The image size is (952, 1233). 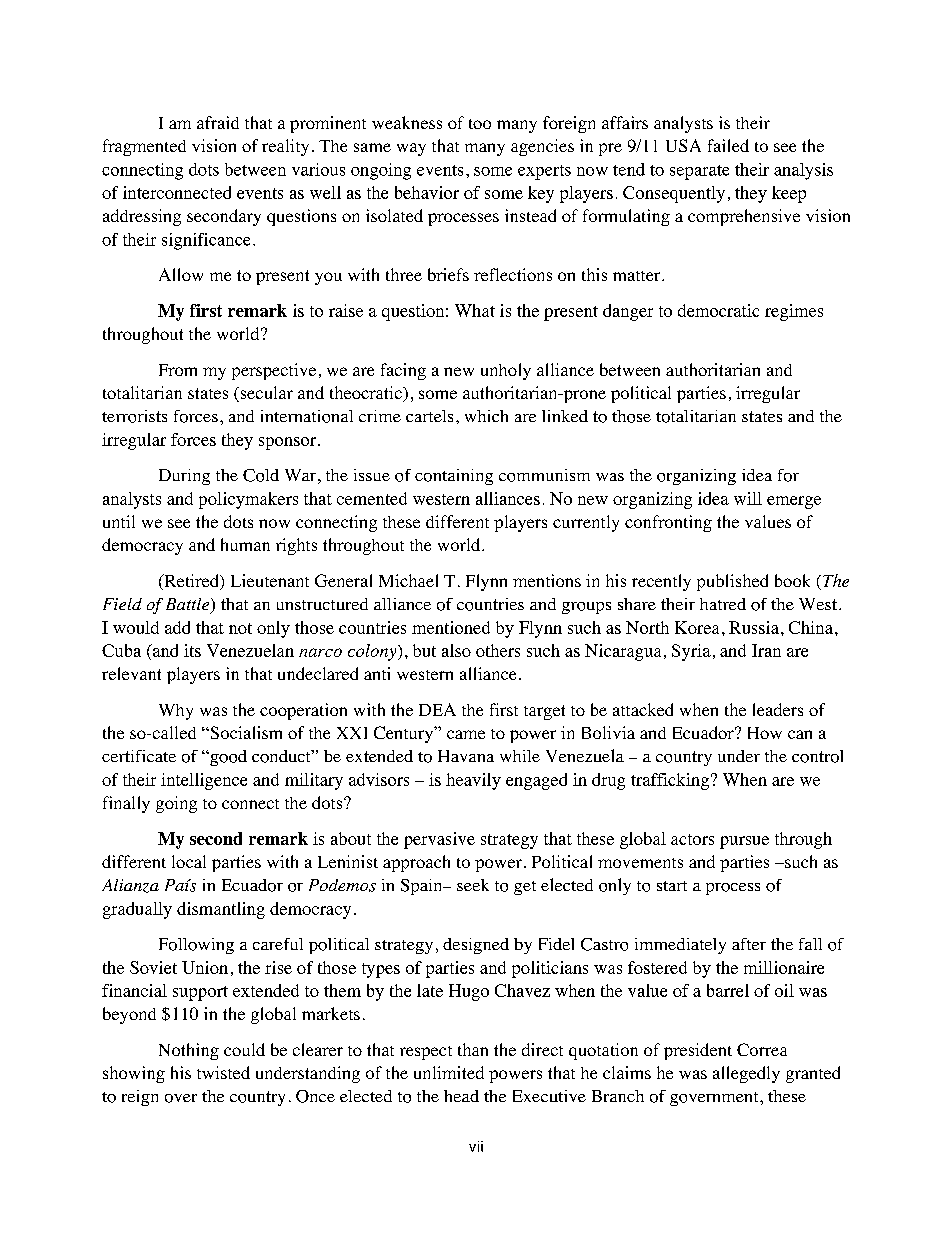 I want to click on which, so click(x=486, y=416).
